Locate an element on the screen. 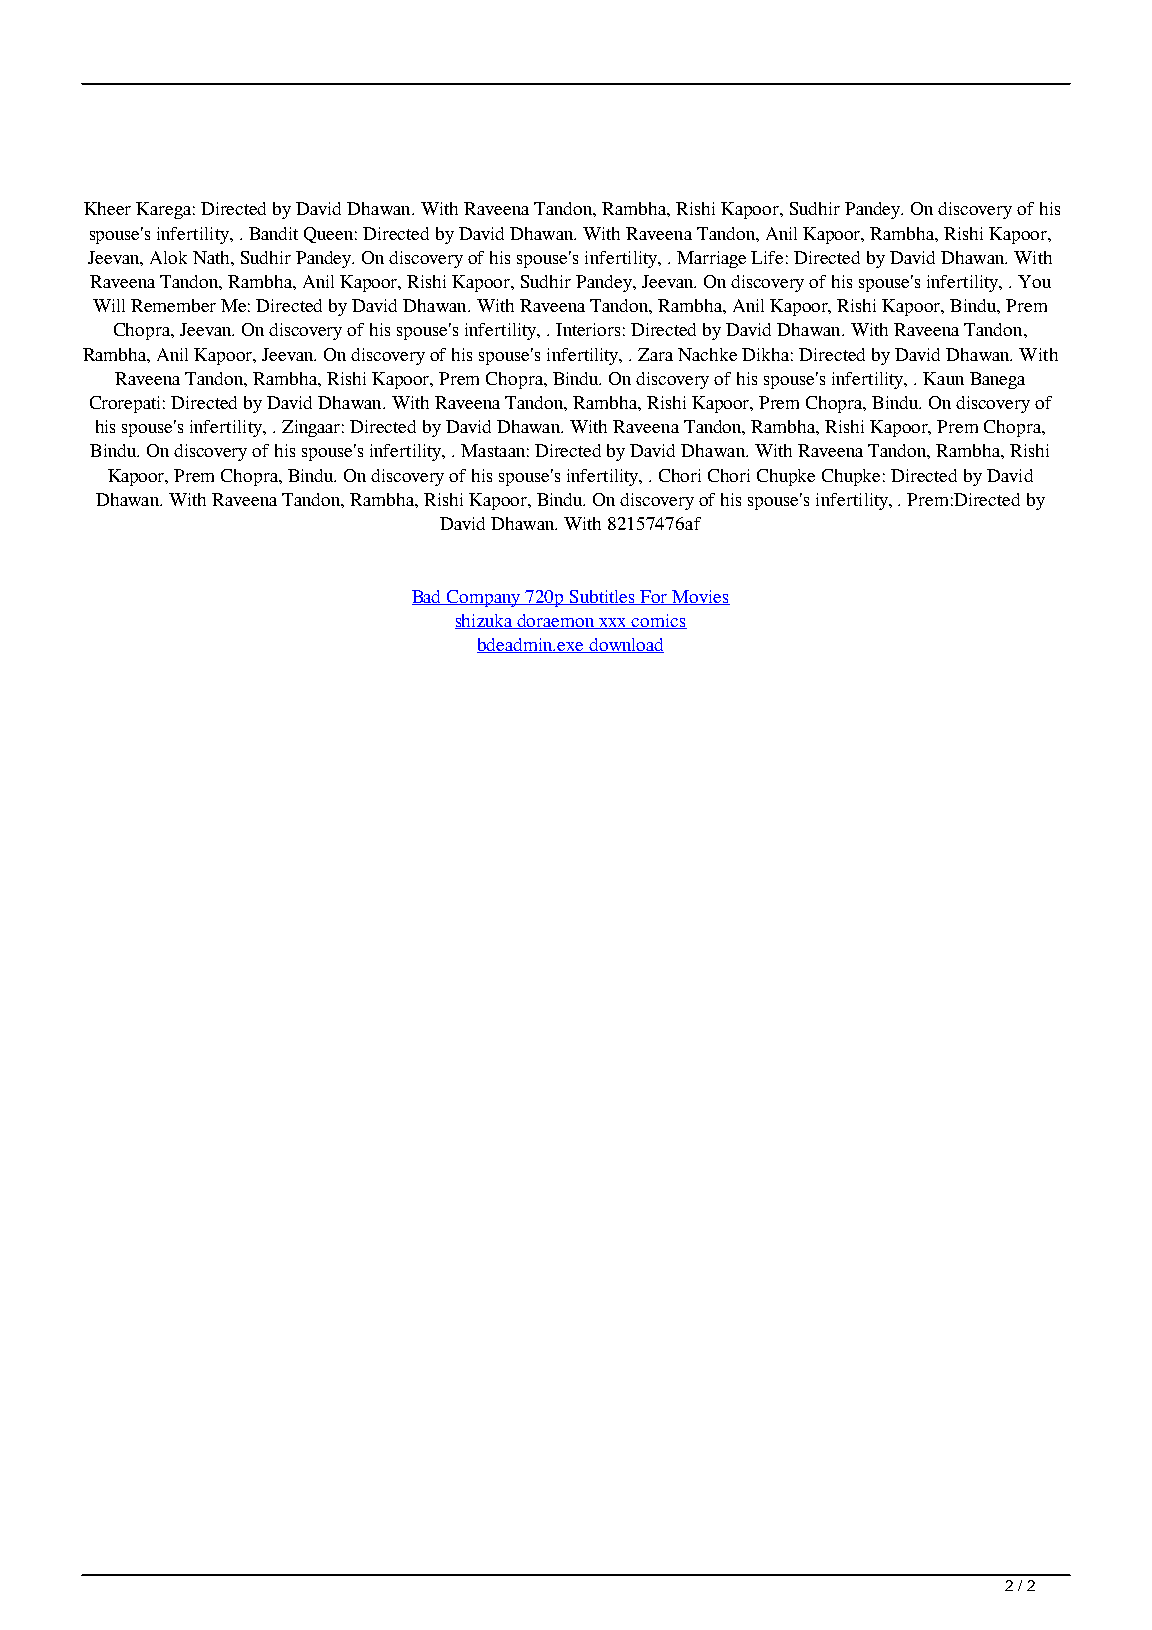 The image size is (1152, 1630). Marriage is located at coordinates (711, 259).
